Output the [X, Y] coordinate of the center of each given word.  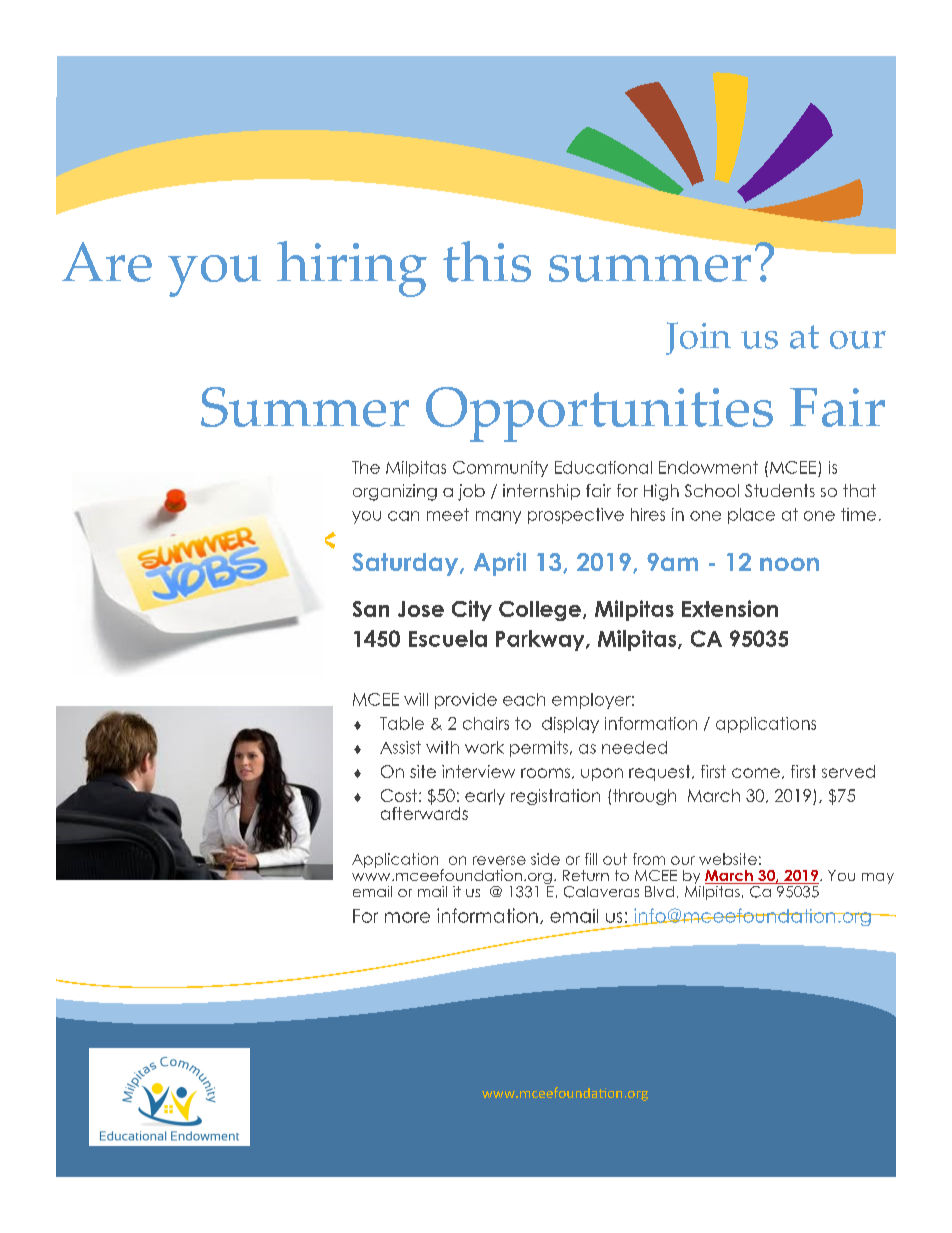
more [407, 917]
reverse [499, 860]
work [484, 747]
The [366, 467]
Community [500, 469]
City [472, 610]
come [756, 773]
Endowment [708, 467]
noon [789, 564]
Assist [400, 747]
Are [107, 262]
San [371, 609]
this [487, 261]
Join [698, 338]
